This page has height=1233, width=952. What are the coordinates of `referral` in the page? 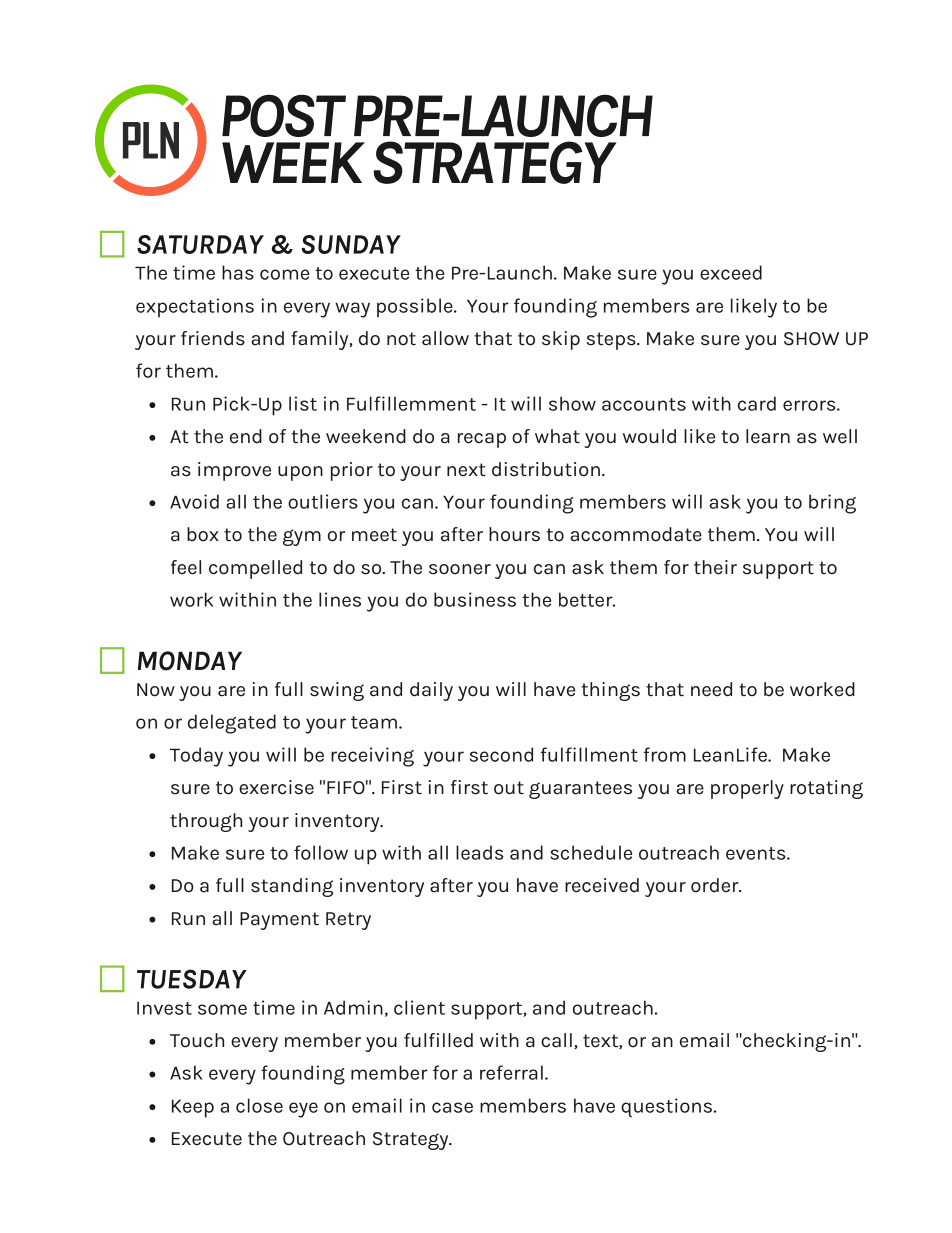 It's located at (511, 1072).
